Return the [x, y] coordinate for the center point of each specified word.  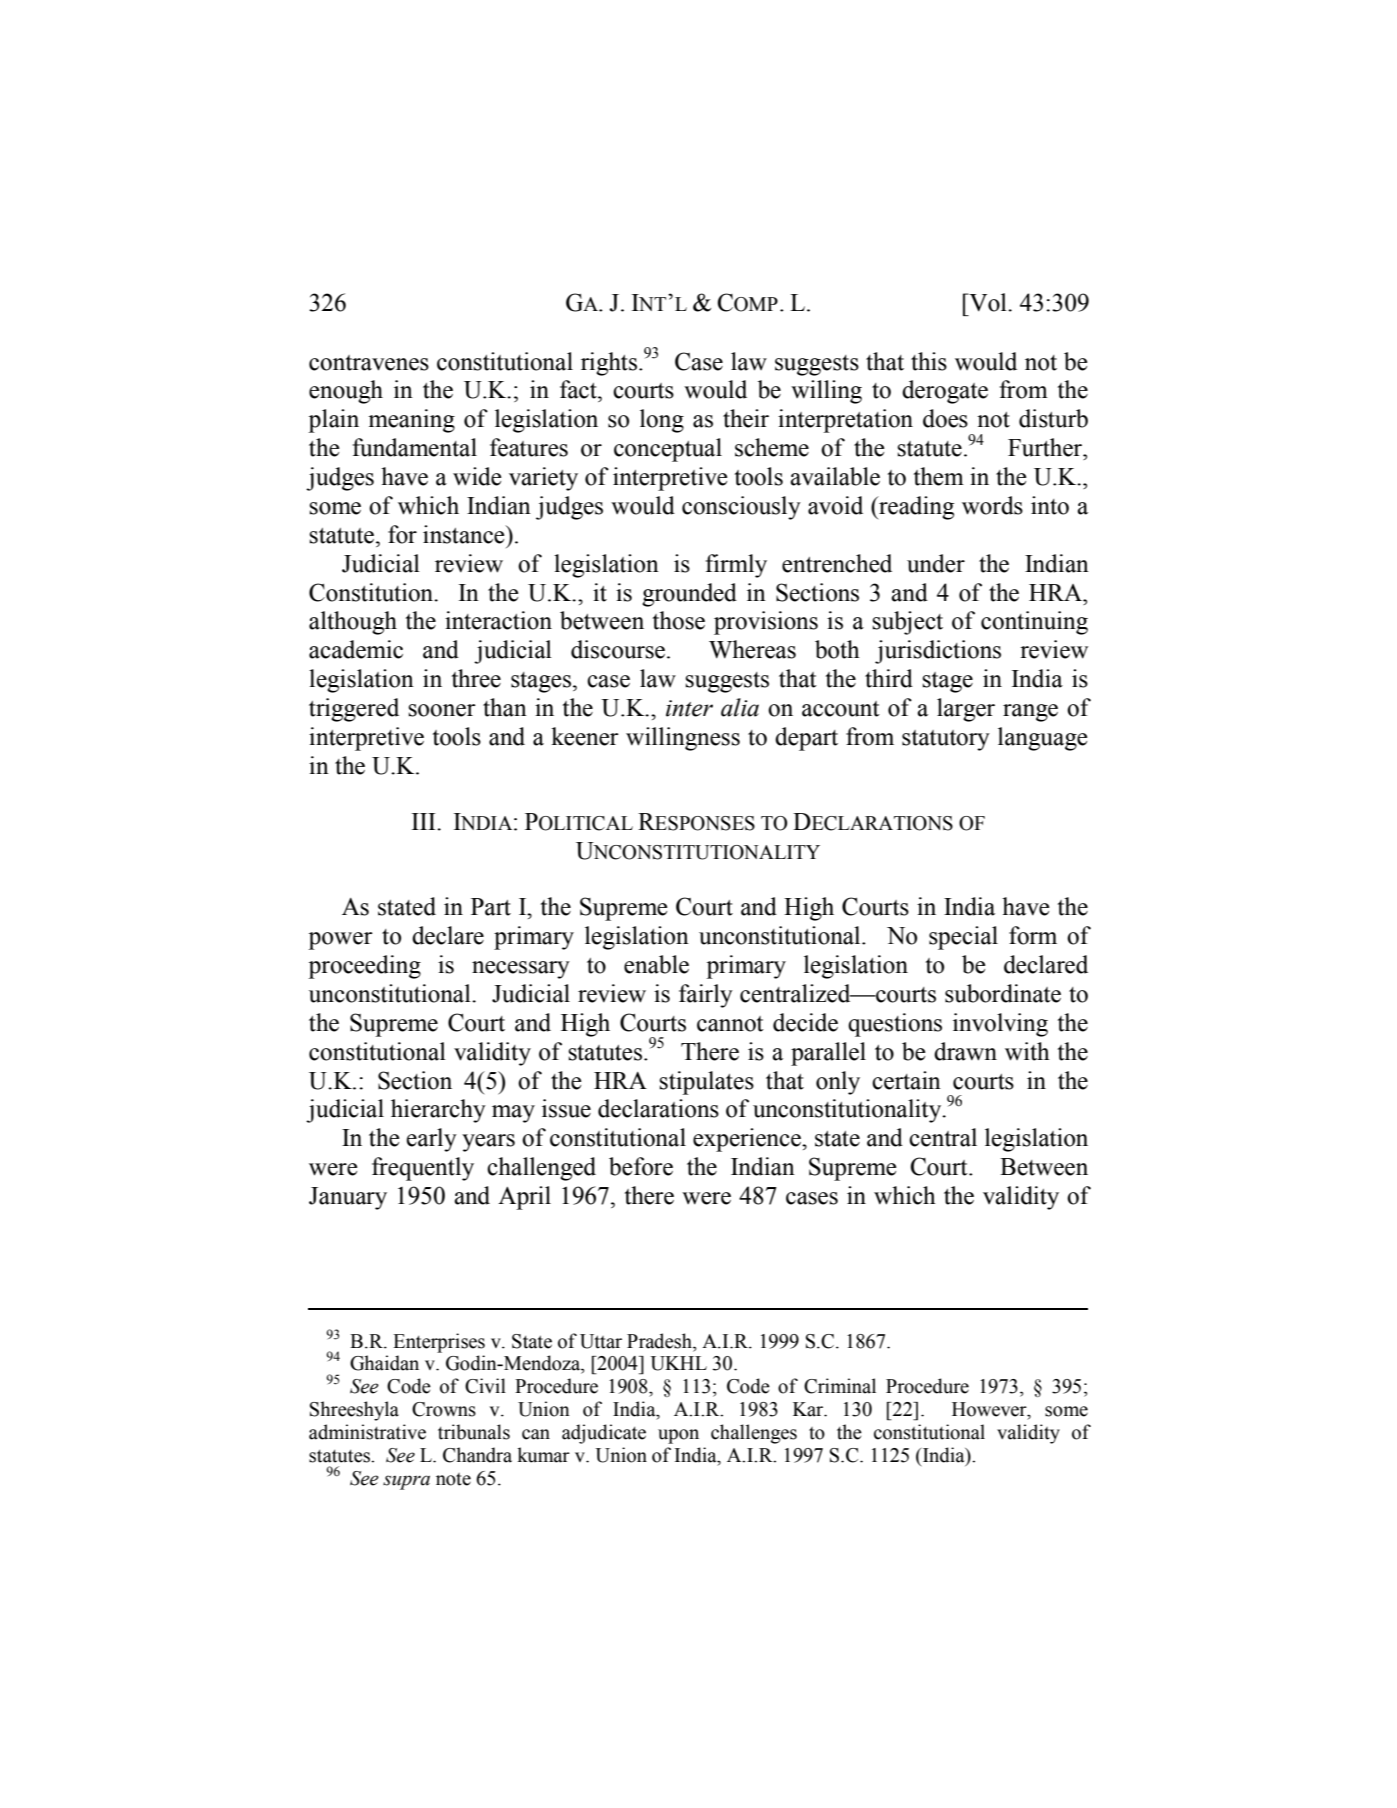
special [963, 938]
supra [406, 1482]
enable [656, 964]
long [662, 421]
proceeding [364, 967]
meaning [411, 421]
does [945, 418]
